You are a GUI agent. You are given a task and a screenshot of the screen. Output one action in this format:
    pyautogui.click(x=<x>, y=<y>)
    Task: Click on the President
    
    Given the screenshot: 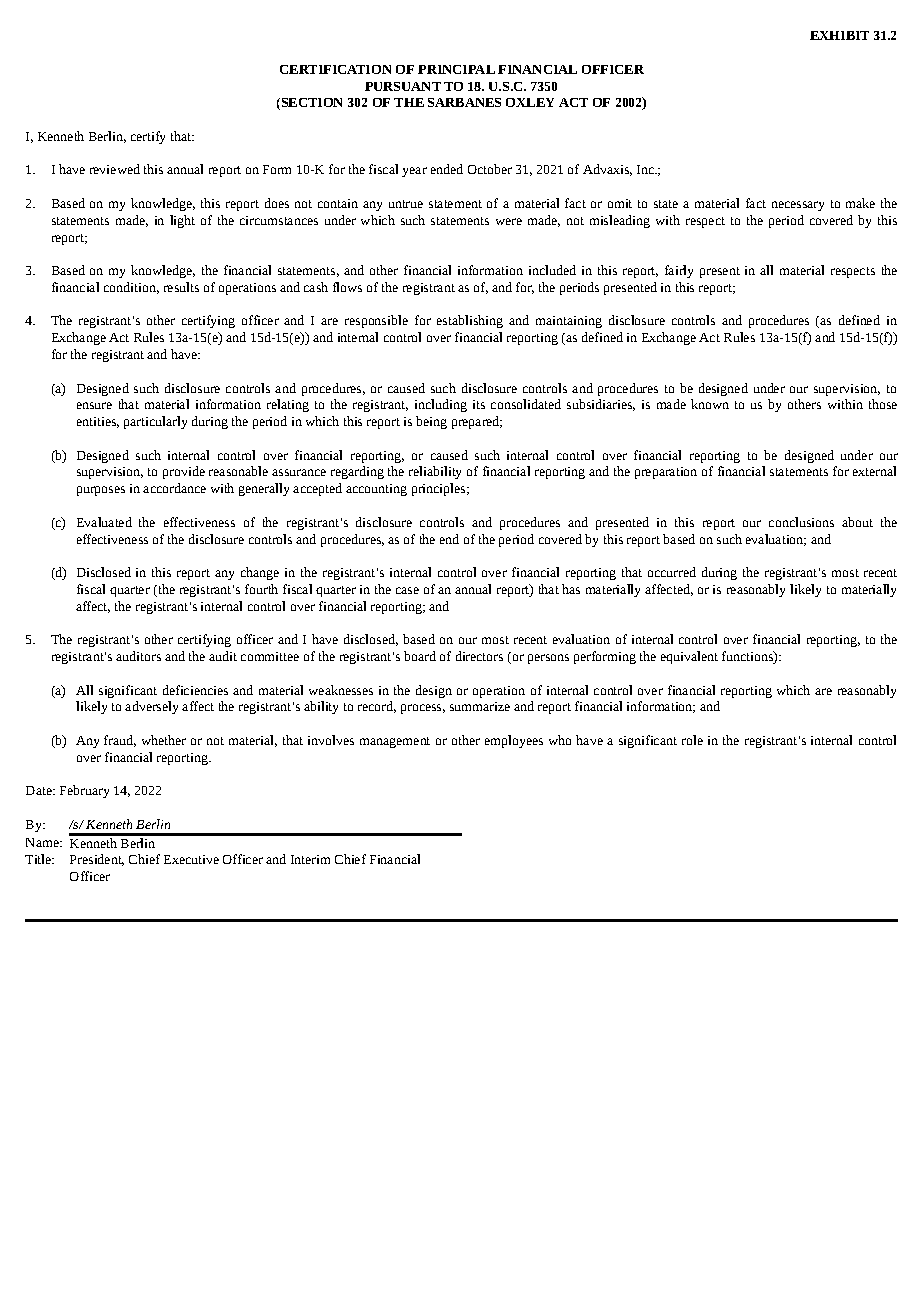 What is the action you would take?
    pyautogui.click(x=97, y=860)
